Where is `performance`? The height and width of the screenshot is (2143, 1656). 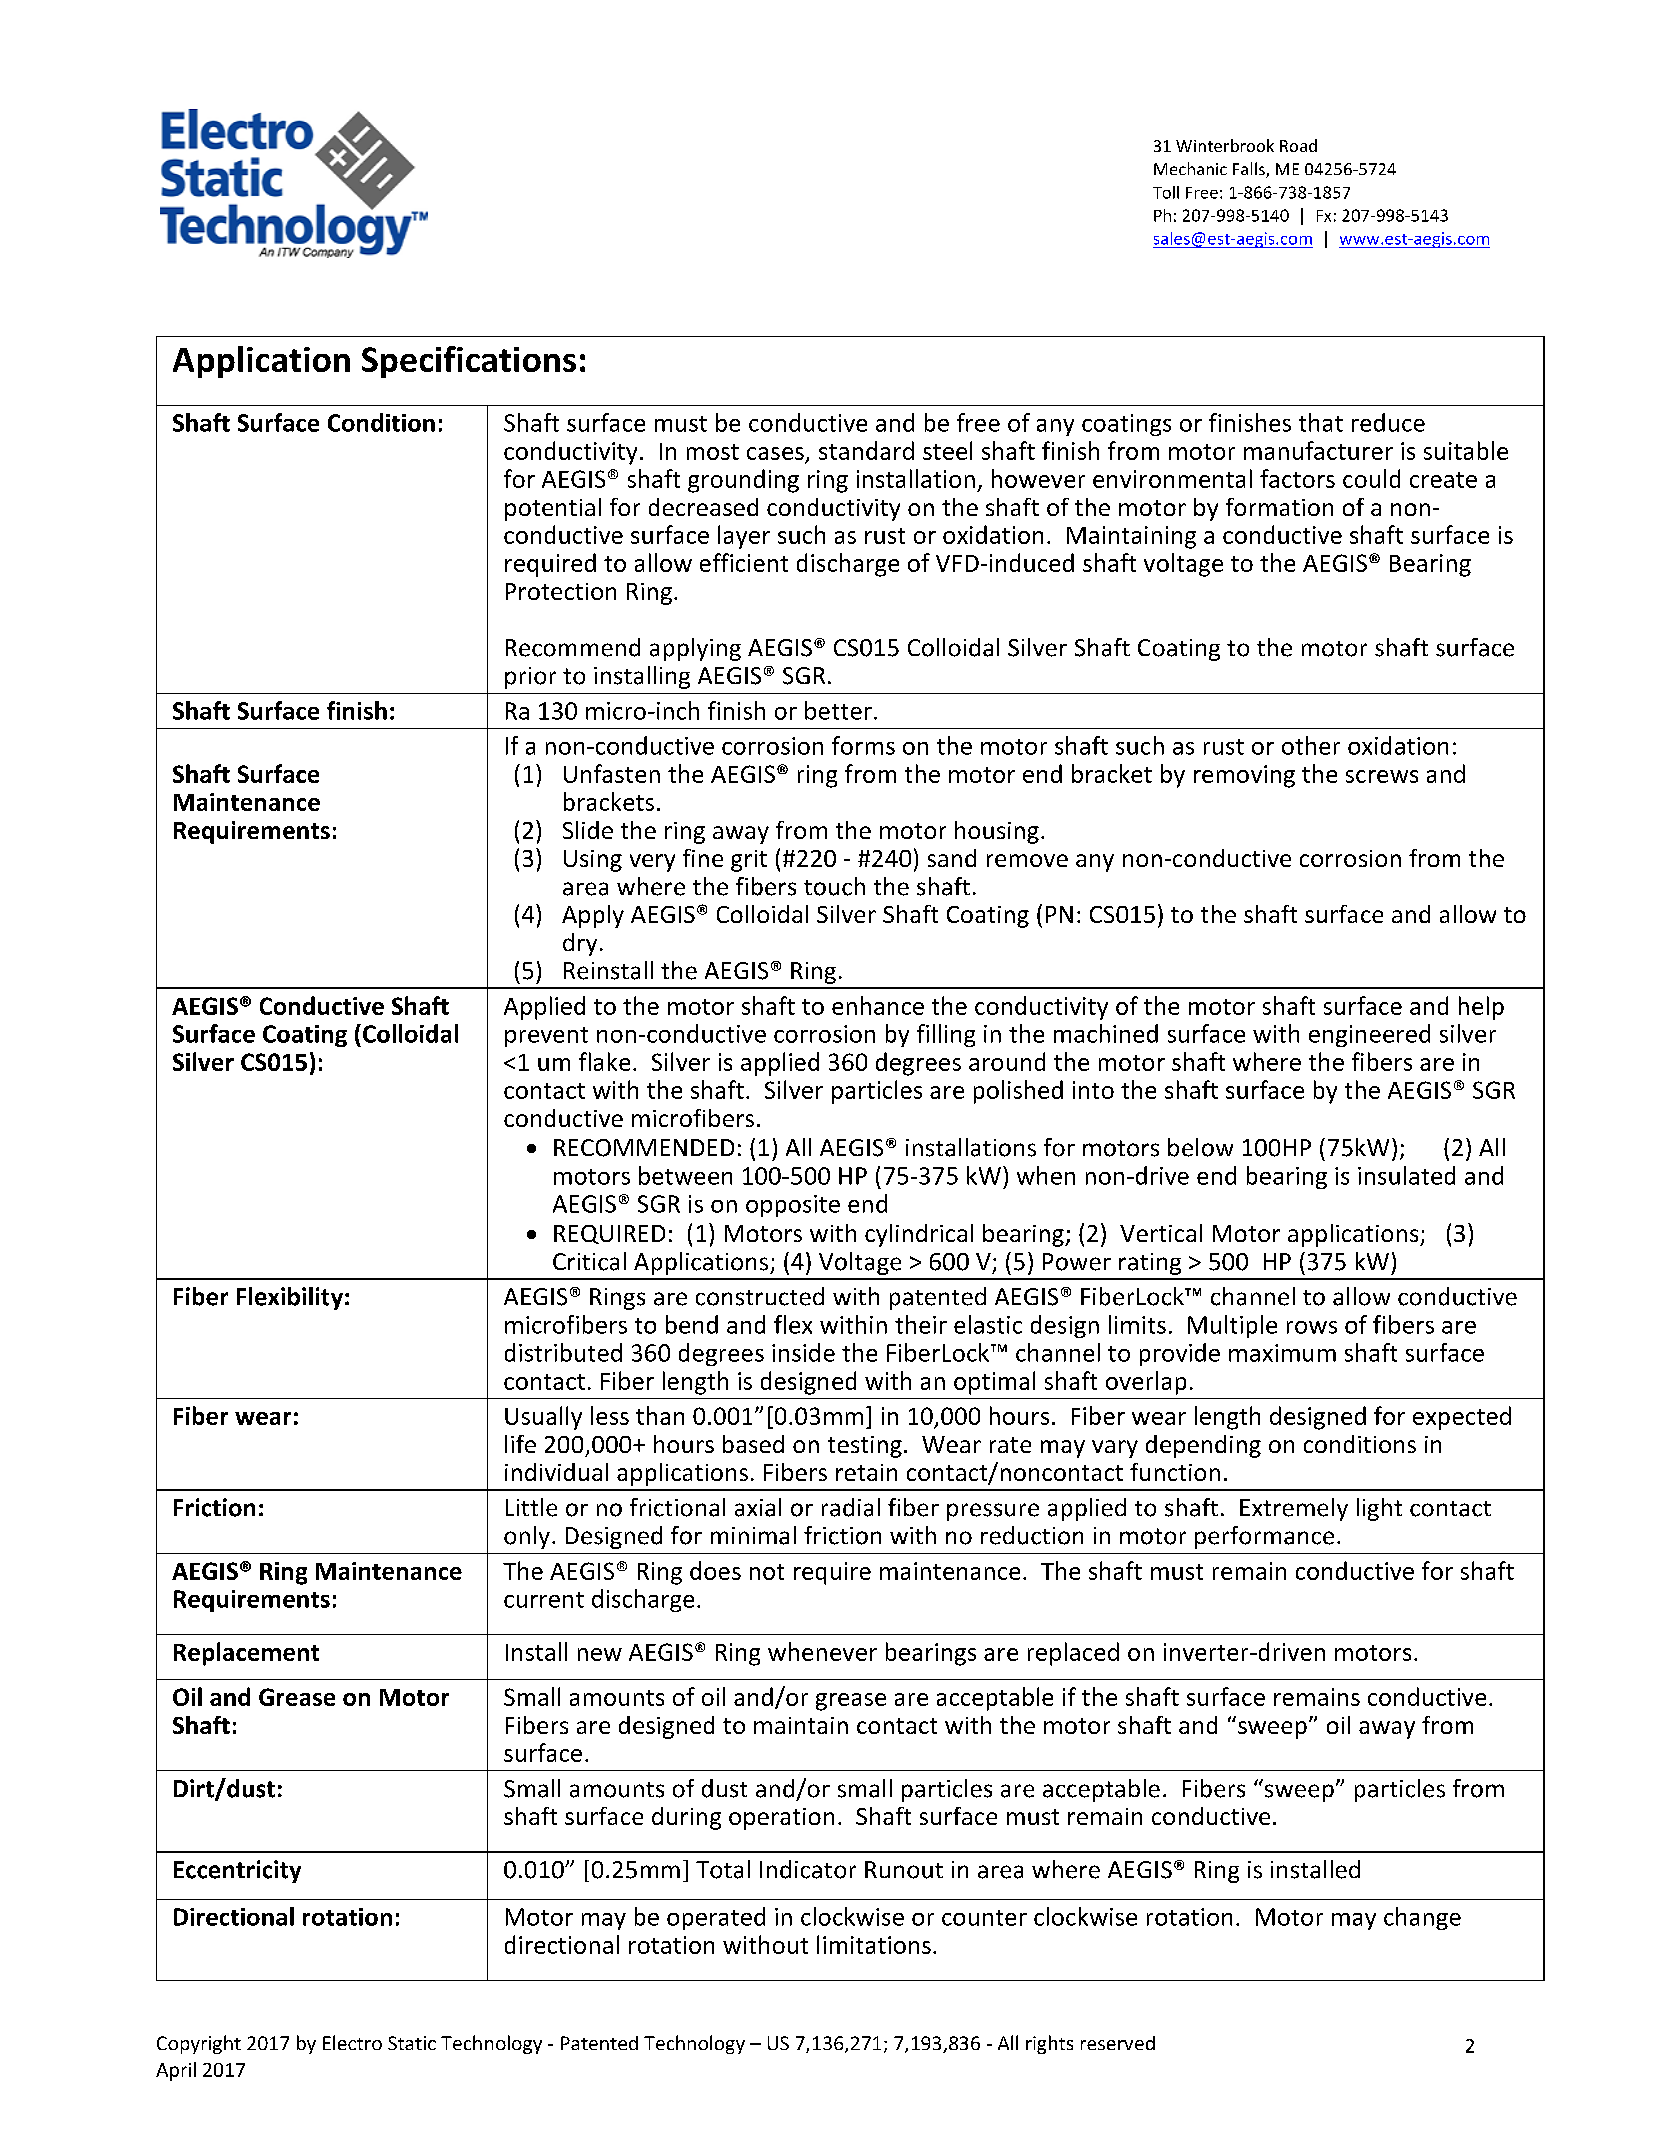 performance is located at coordinates (1264, 1537).
